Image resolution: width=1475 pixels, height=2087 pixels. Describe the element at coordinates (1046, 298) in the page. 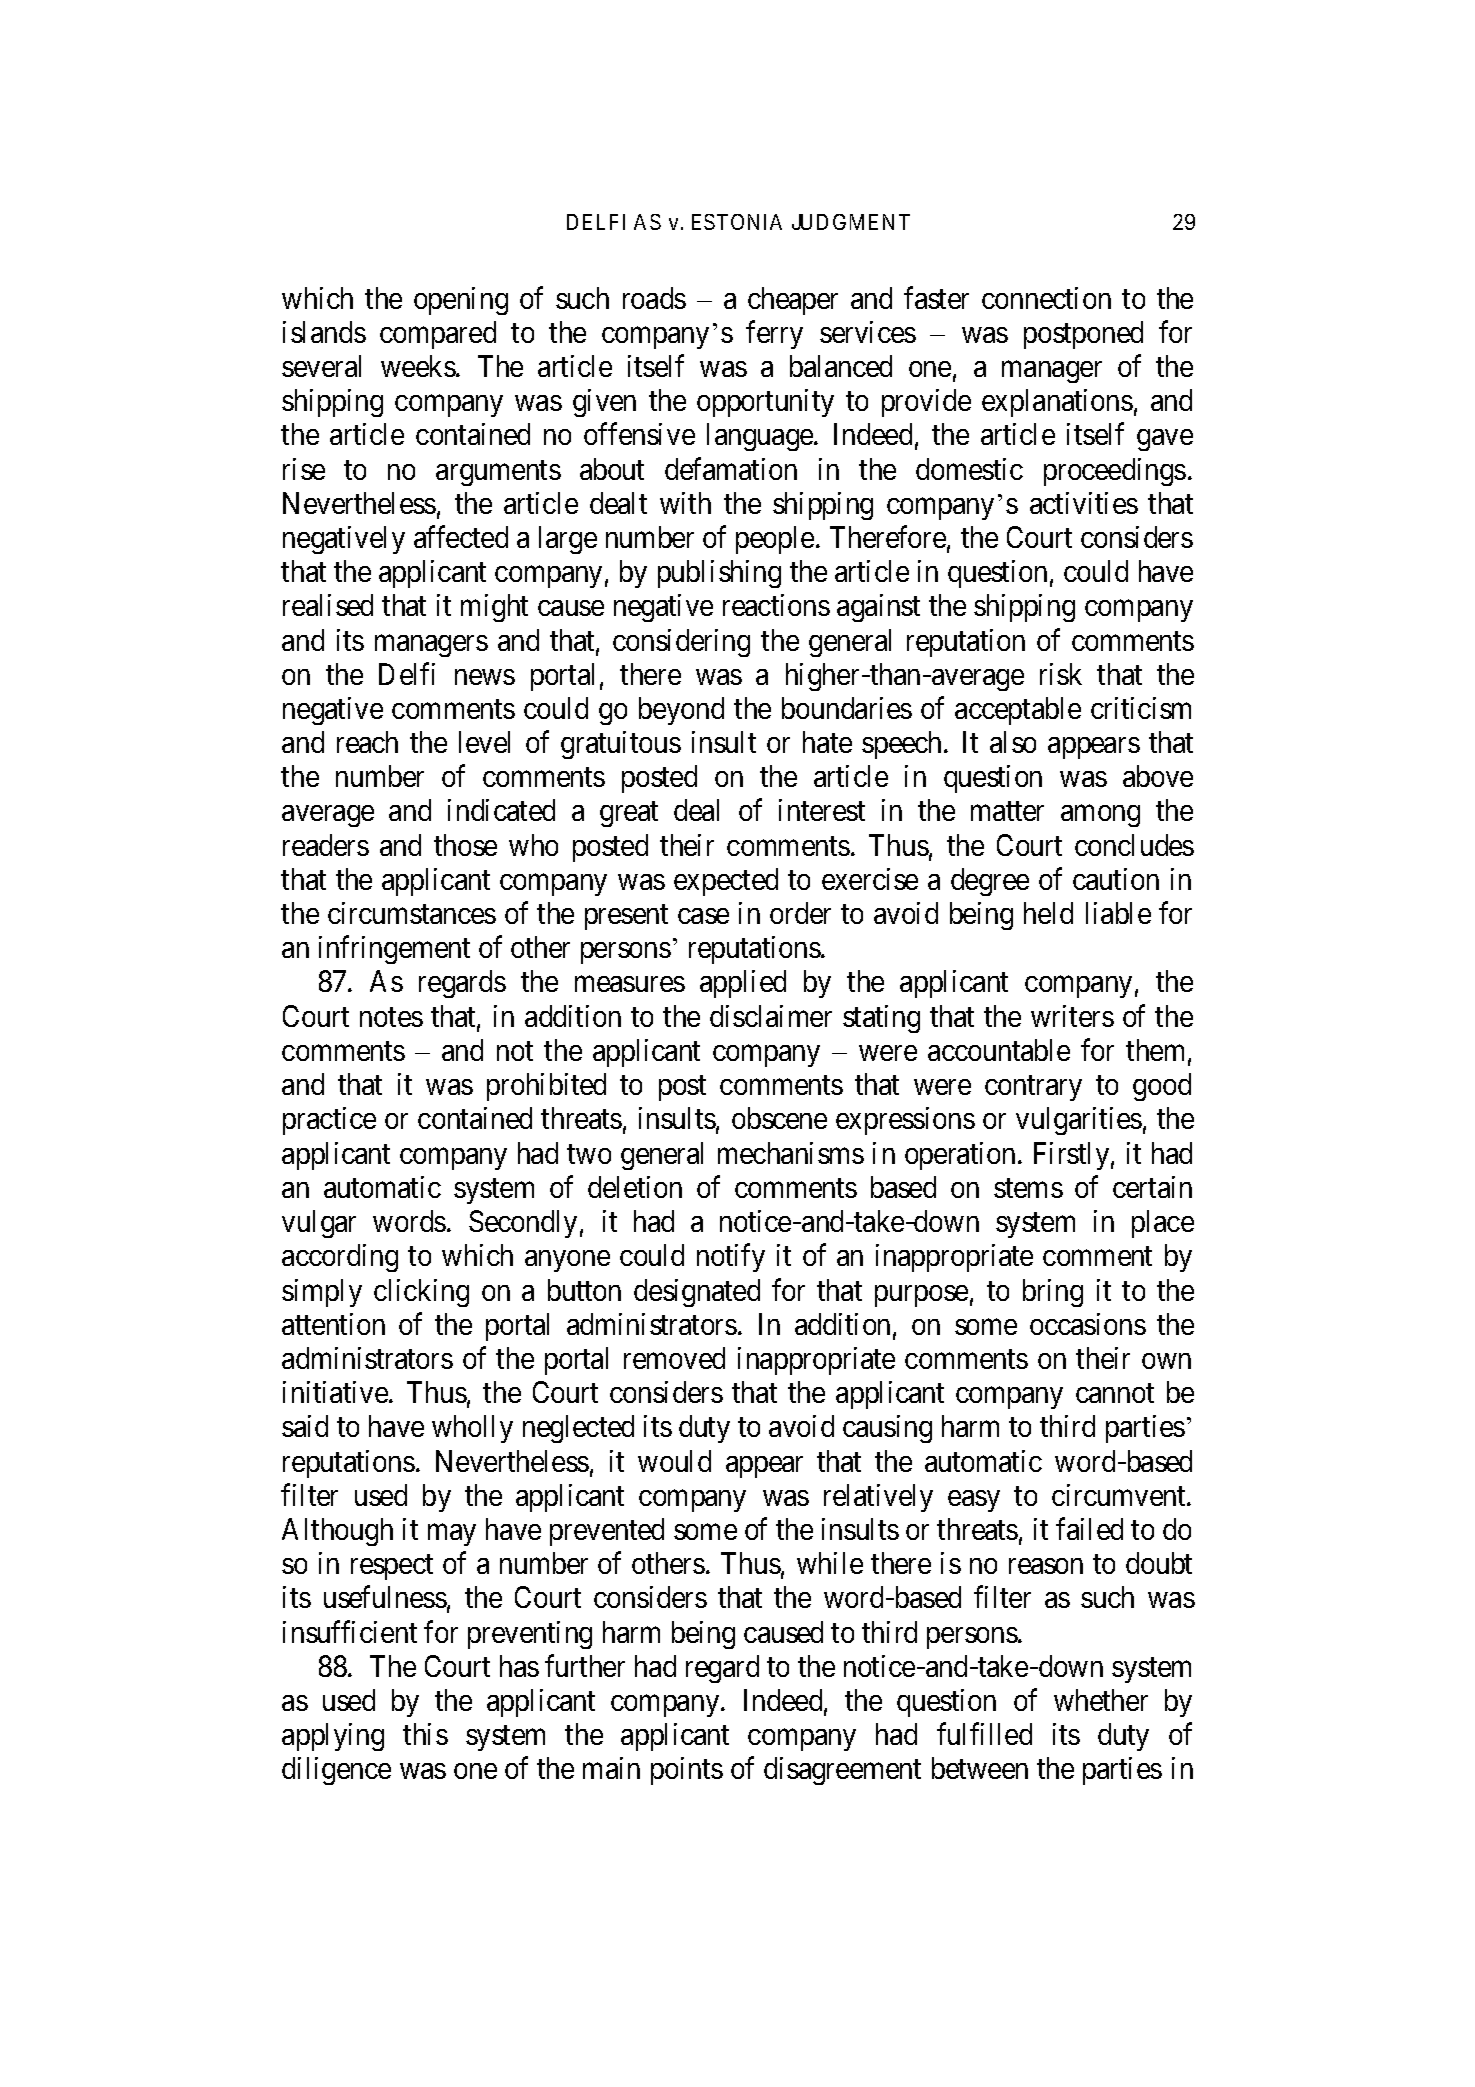

I see `connection` at that location.
